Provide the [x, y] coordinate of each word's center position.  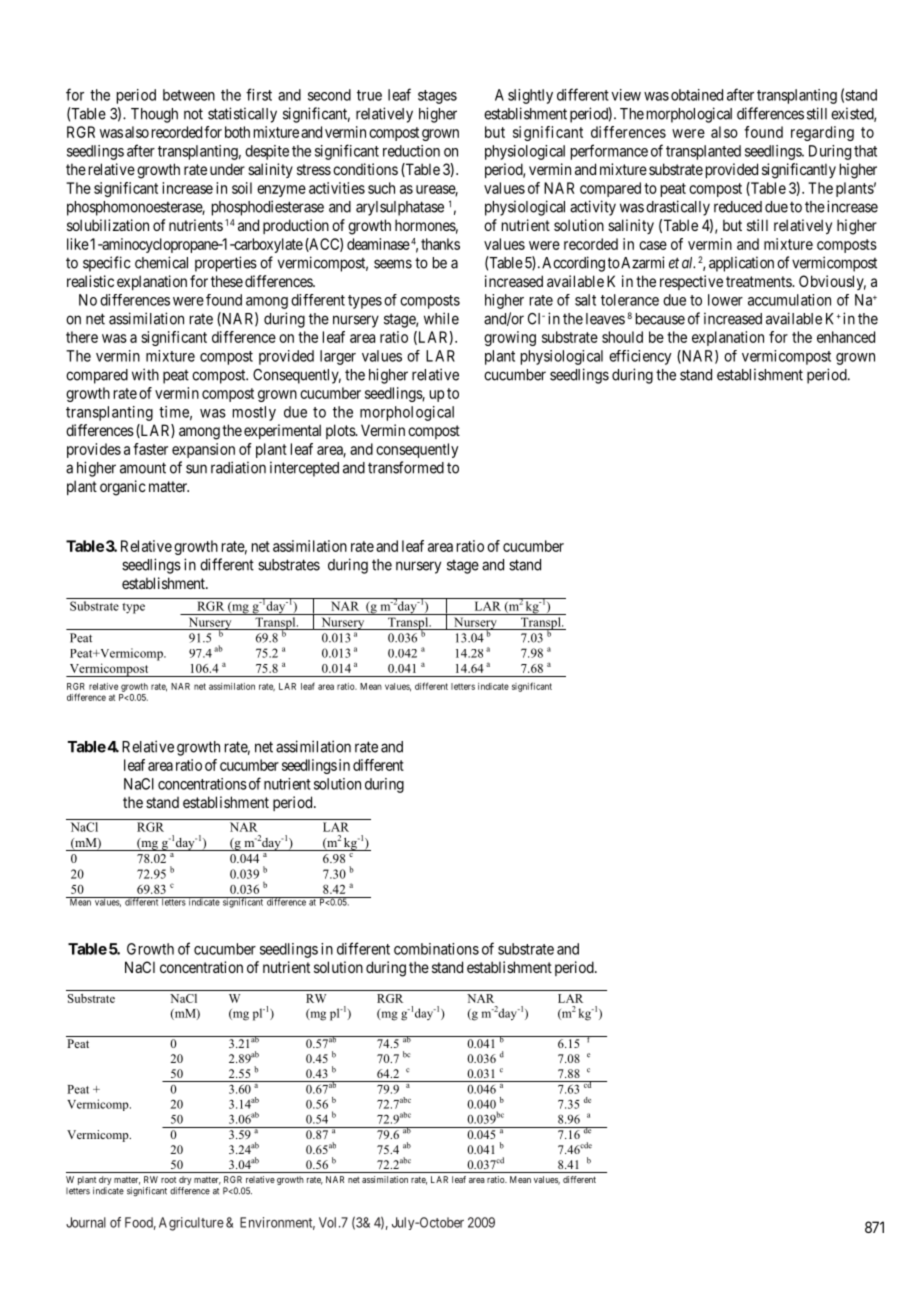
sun [196, 469]
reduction [411, 151]
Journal [86, 1222]
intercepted [304, 469]
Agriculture [191, 1224]
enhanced [846, 337]
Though [154, 115]
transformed [406, 467]
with [145, 374]
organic [123, 488]
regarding [822, 133]
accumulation [789, 300]
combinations [436, 949]
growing [510, 338]
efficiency [640, 357]
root [168, 1180]
